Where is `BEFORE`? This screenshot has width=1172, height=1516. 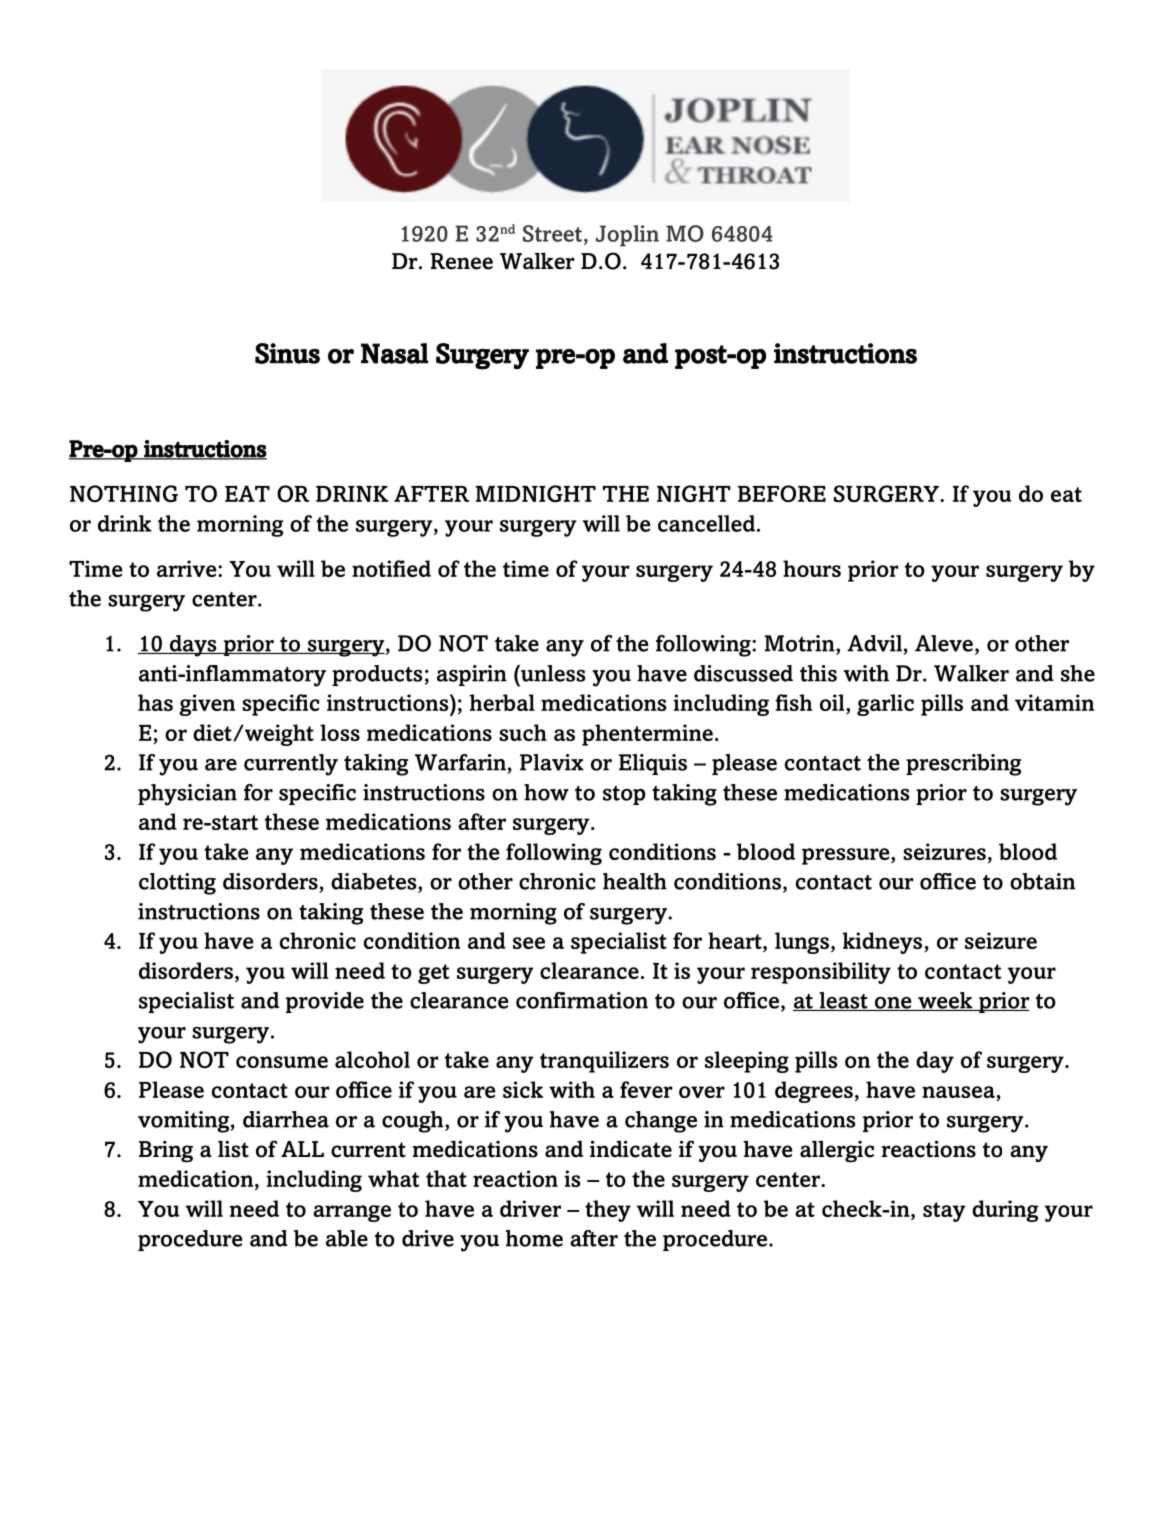
BEFORE is located at coordinates (782, 493).
